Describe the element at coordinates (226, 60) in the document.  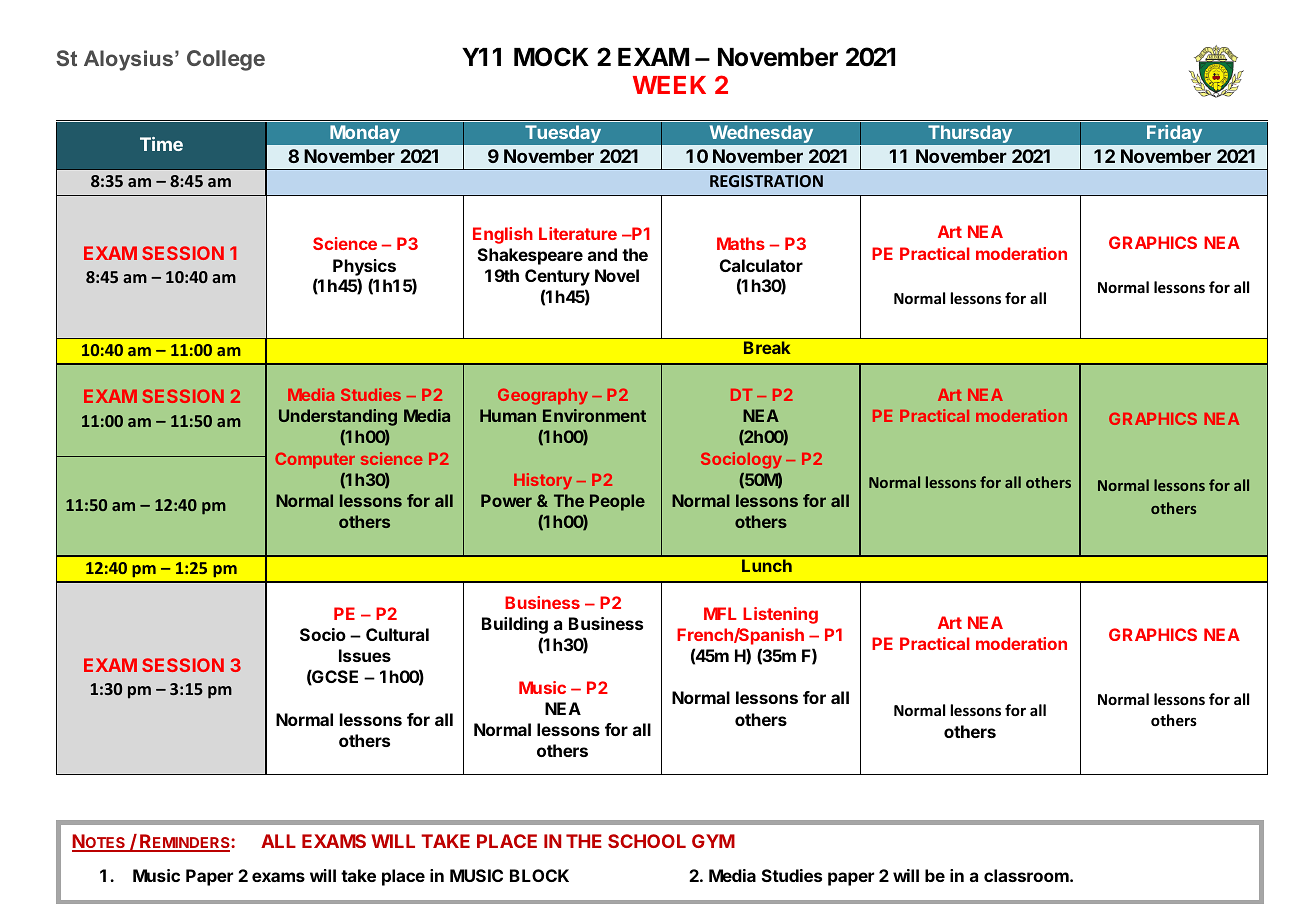
I see `College` at that location.
